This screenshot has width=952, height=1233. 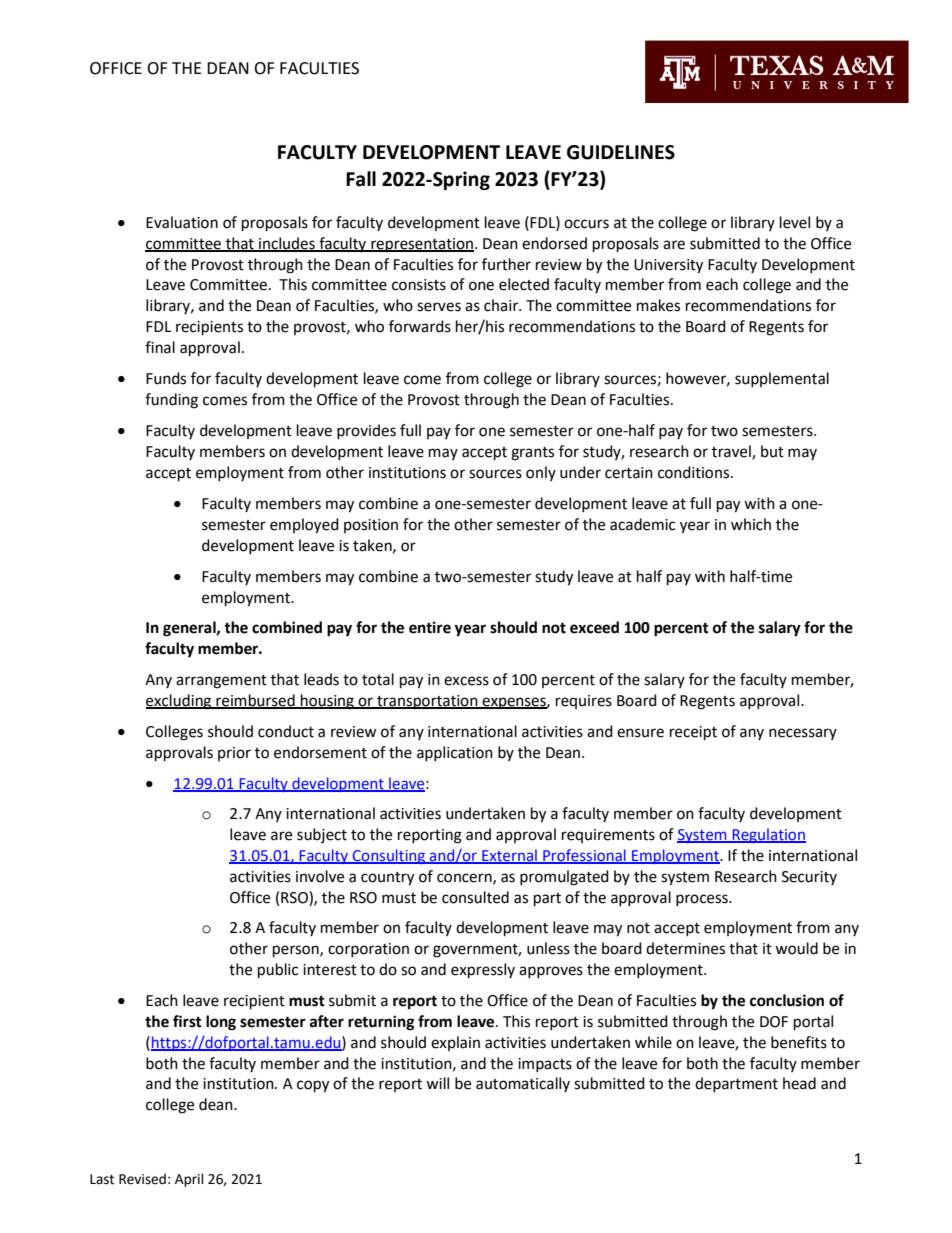 What do you see at coordinates (182, 222) in the screenshot?
I see `Evaluation` at bounding box center [182, 222].
